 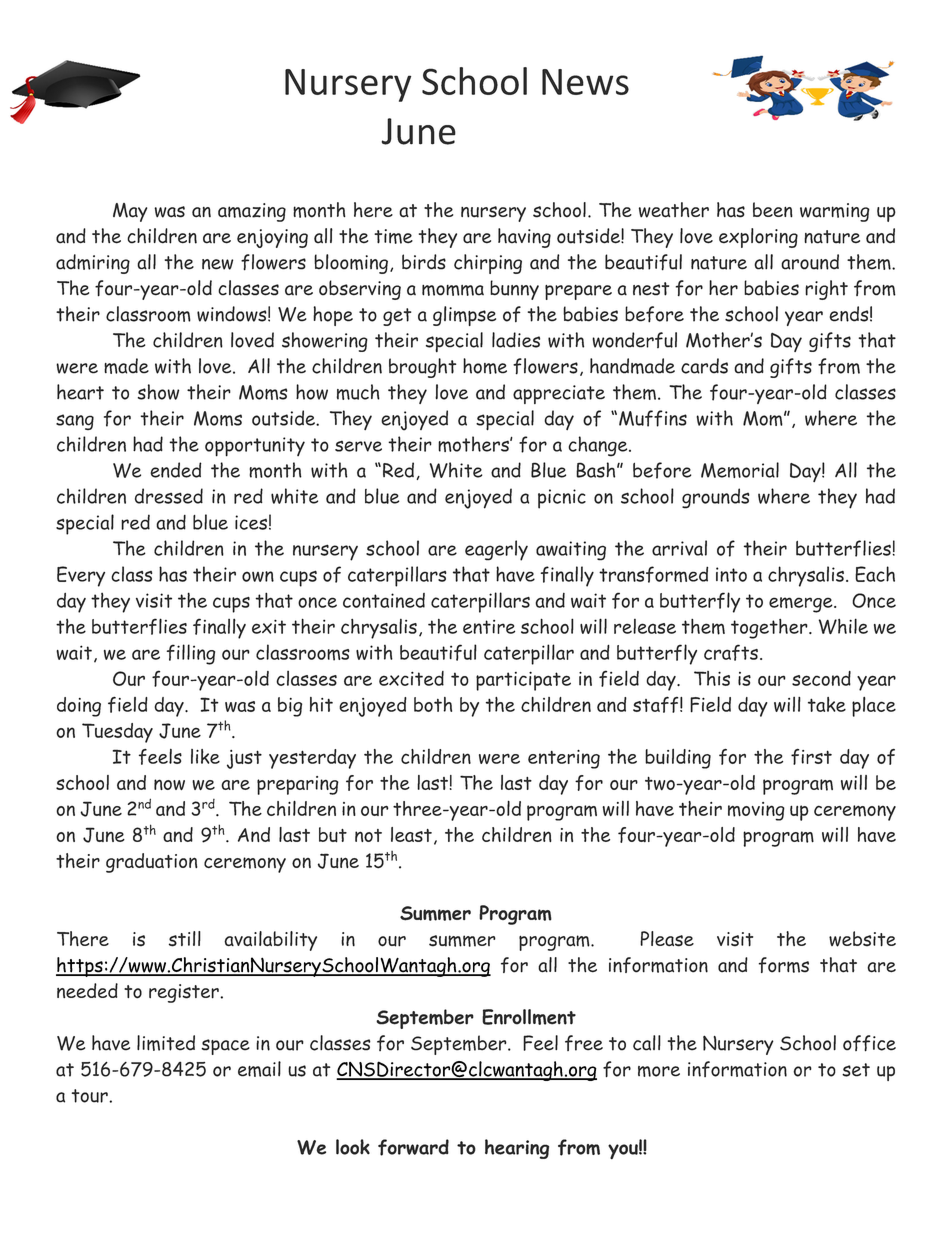 What do you see at coordinates (191, 654) in the document?
I see `filling` at bounding box center [191, 654].
